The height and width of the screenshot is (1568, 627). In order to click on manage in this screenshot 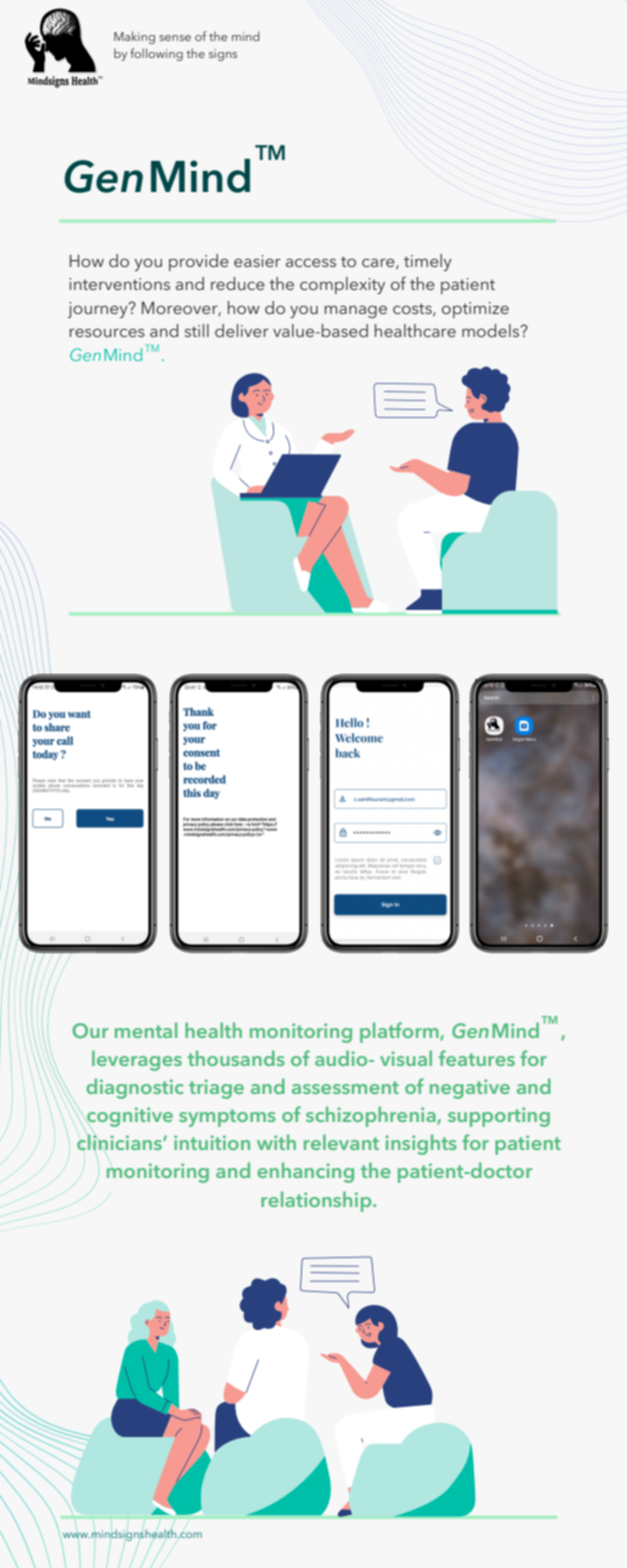, I will do `click(355, 311)`.
